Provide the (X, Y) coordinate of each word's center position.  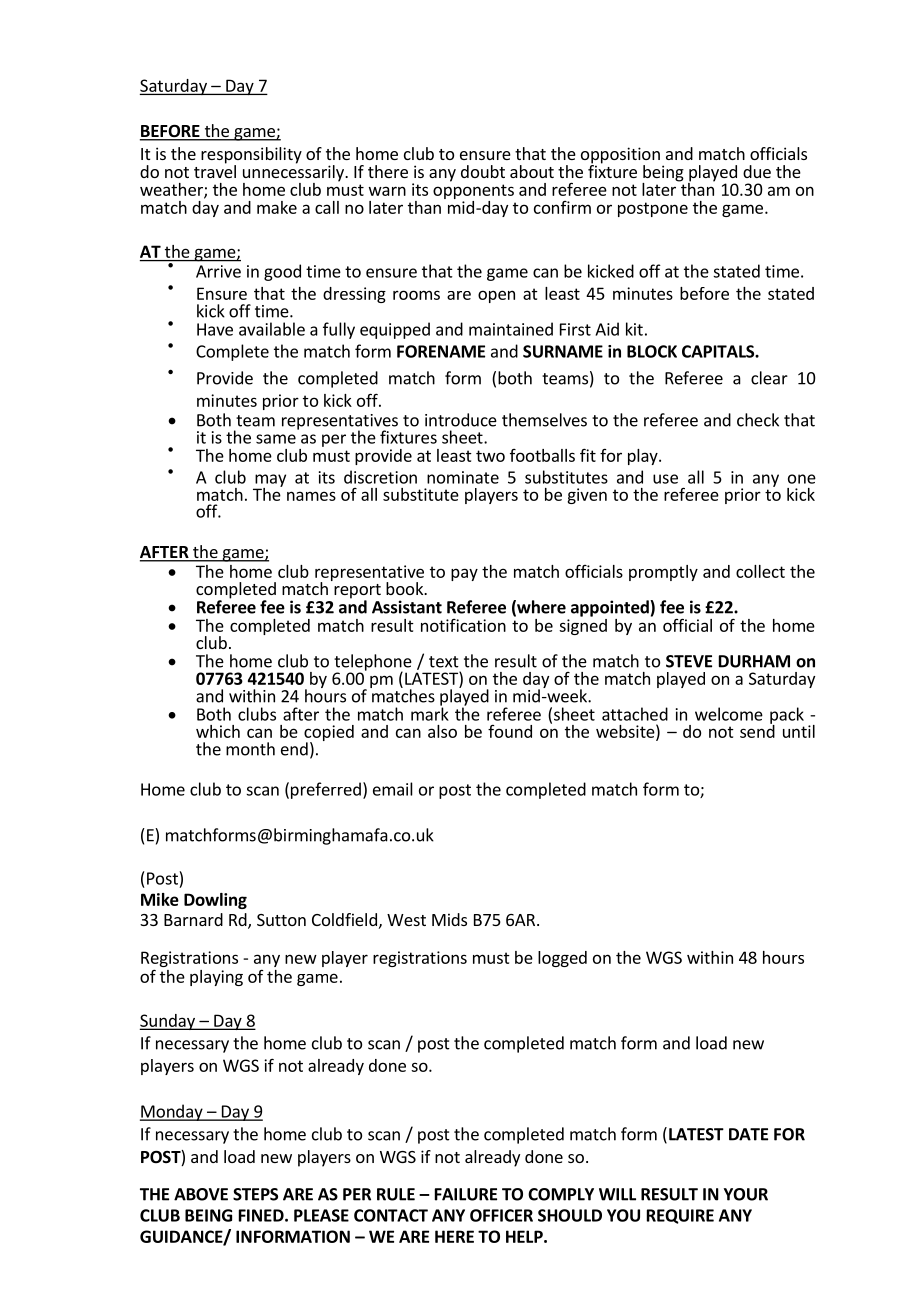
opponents (473, 193)
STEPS (255, 1194)
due (757, 171)
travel (215, 170)
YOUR (746, 1194)
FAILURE (466, 1194)
